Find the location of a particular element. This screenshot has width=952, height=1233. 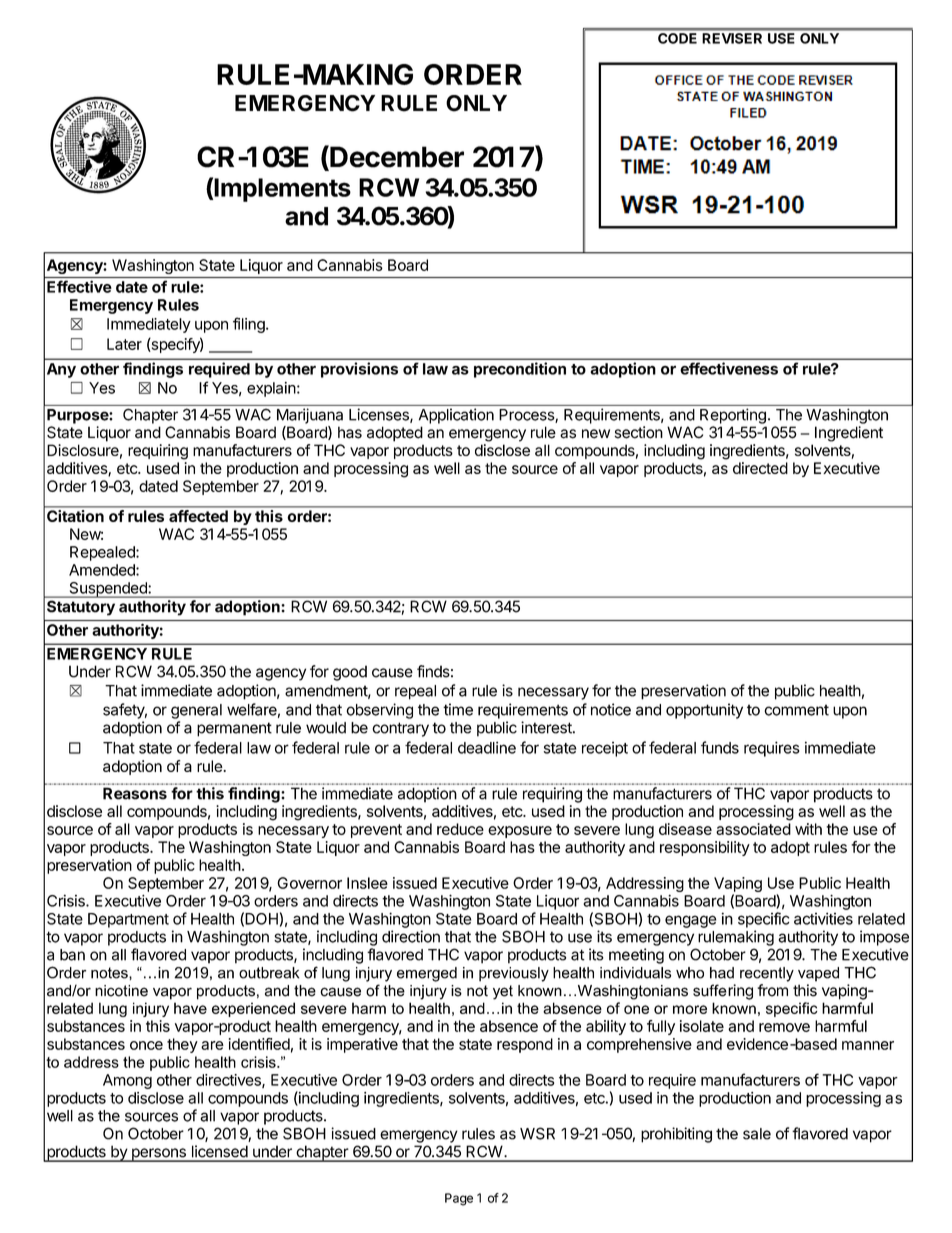

provisions is located at coordinates (359, 370).
